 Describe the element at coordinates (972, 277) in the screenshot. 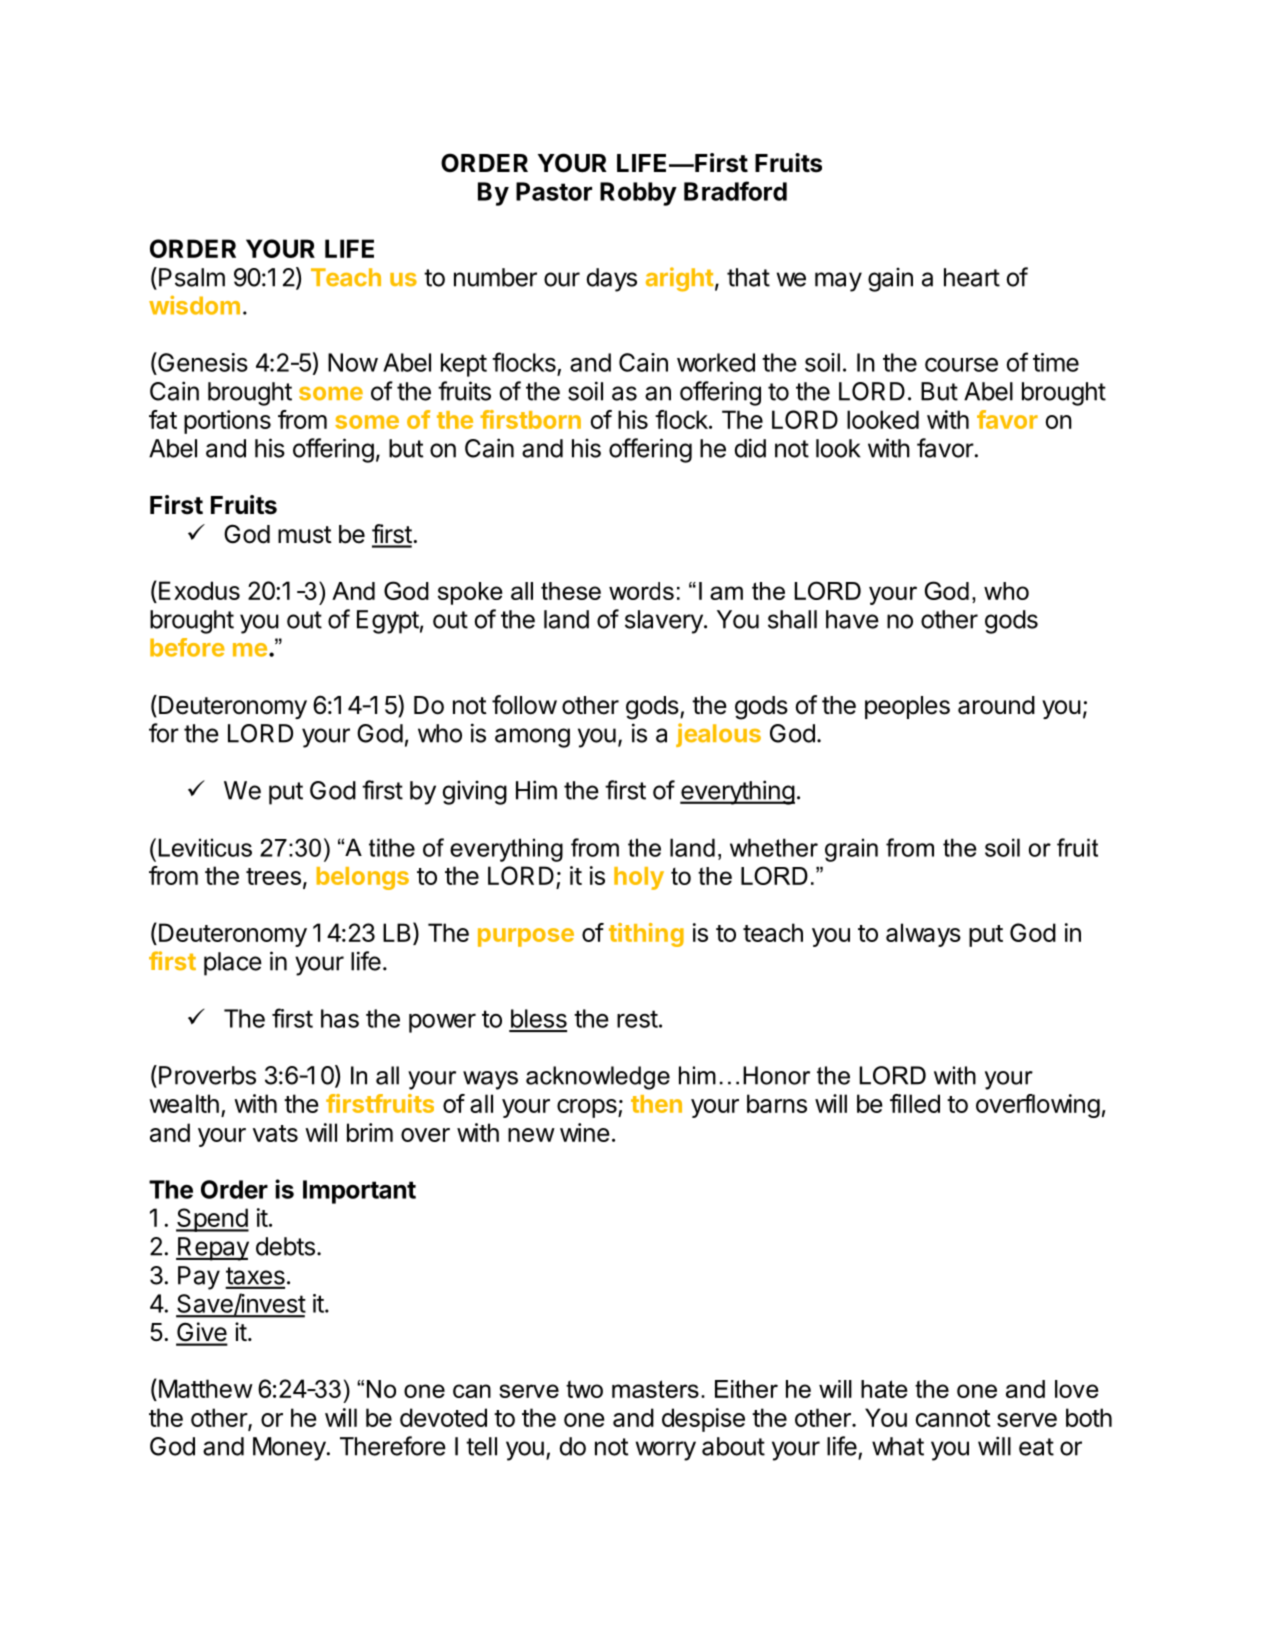

I see `heart` at that location.
